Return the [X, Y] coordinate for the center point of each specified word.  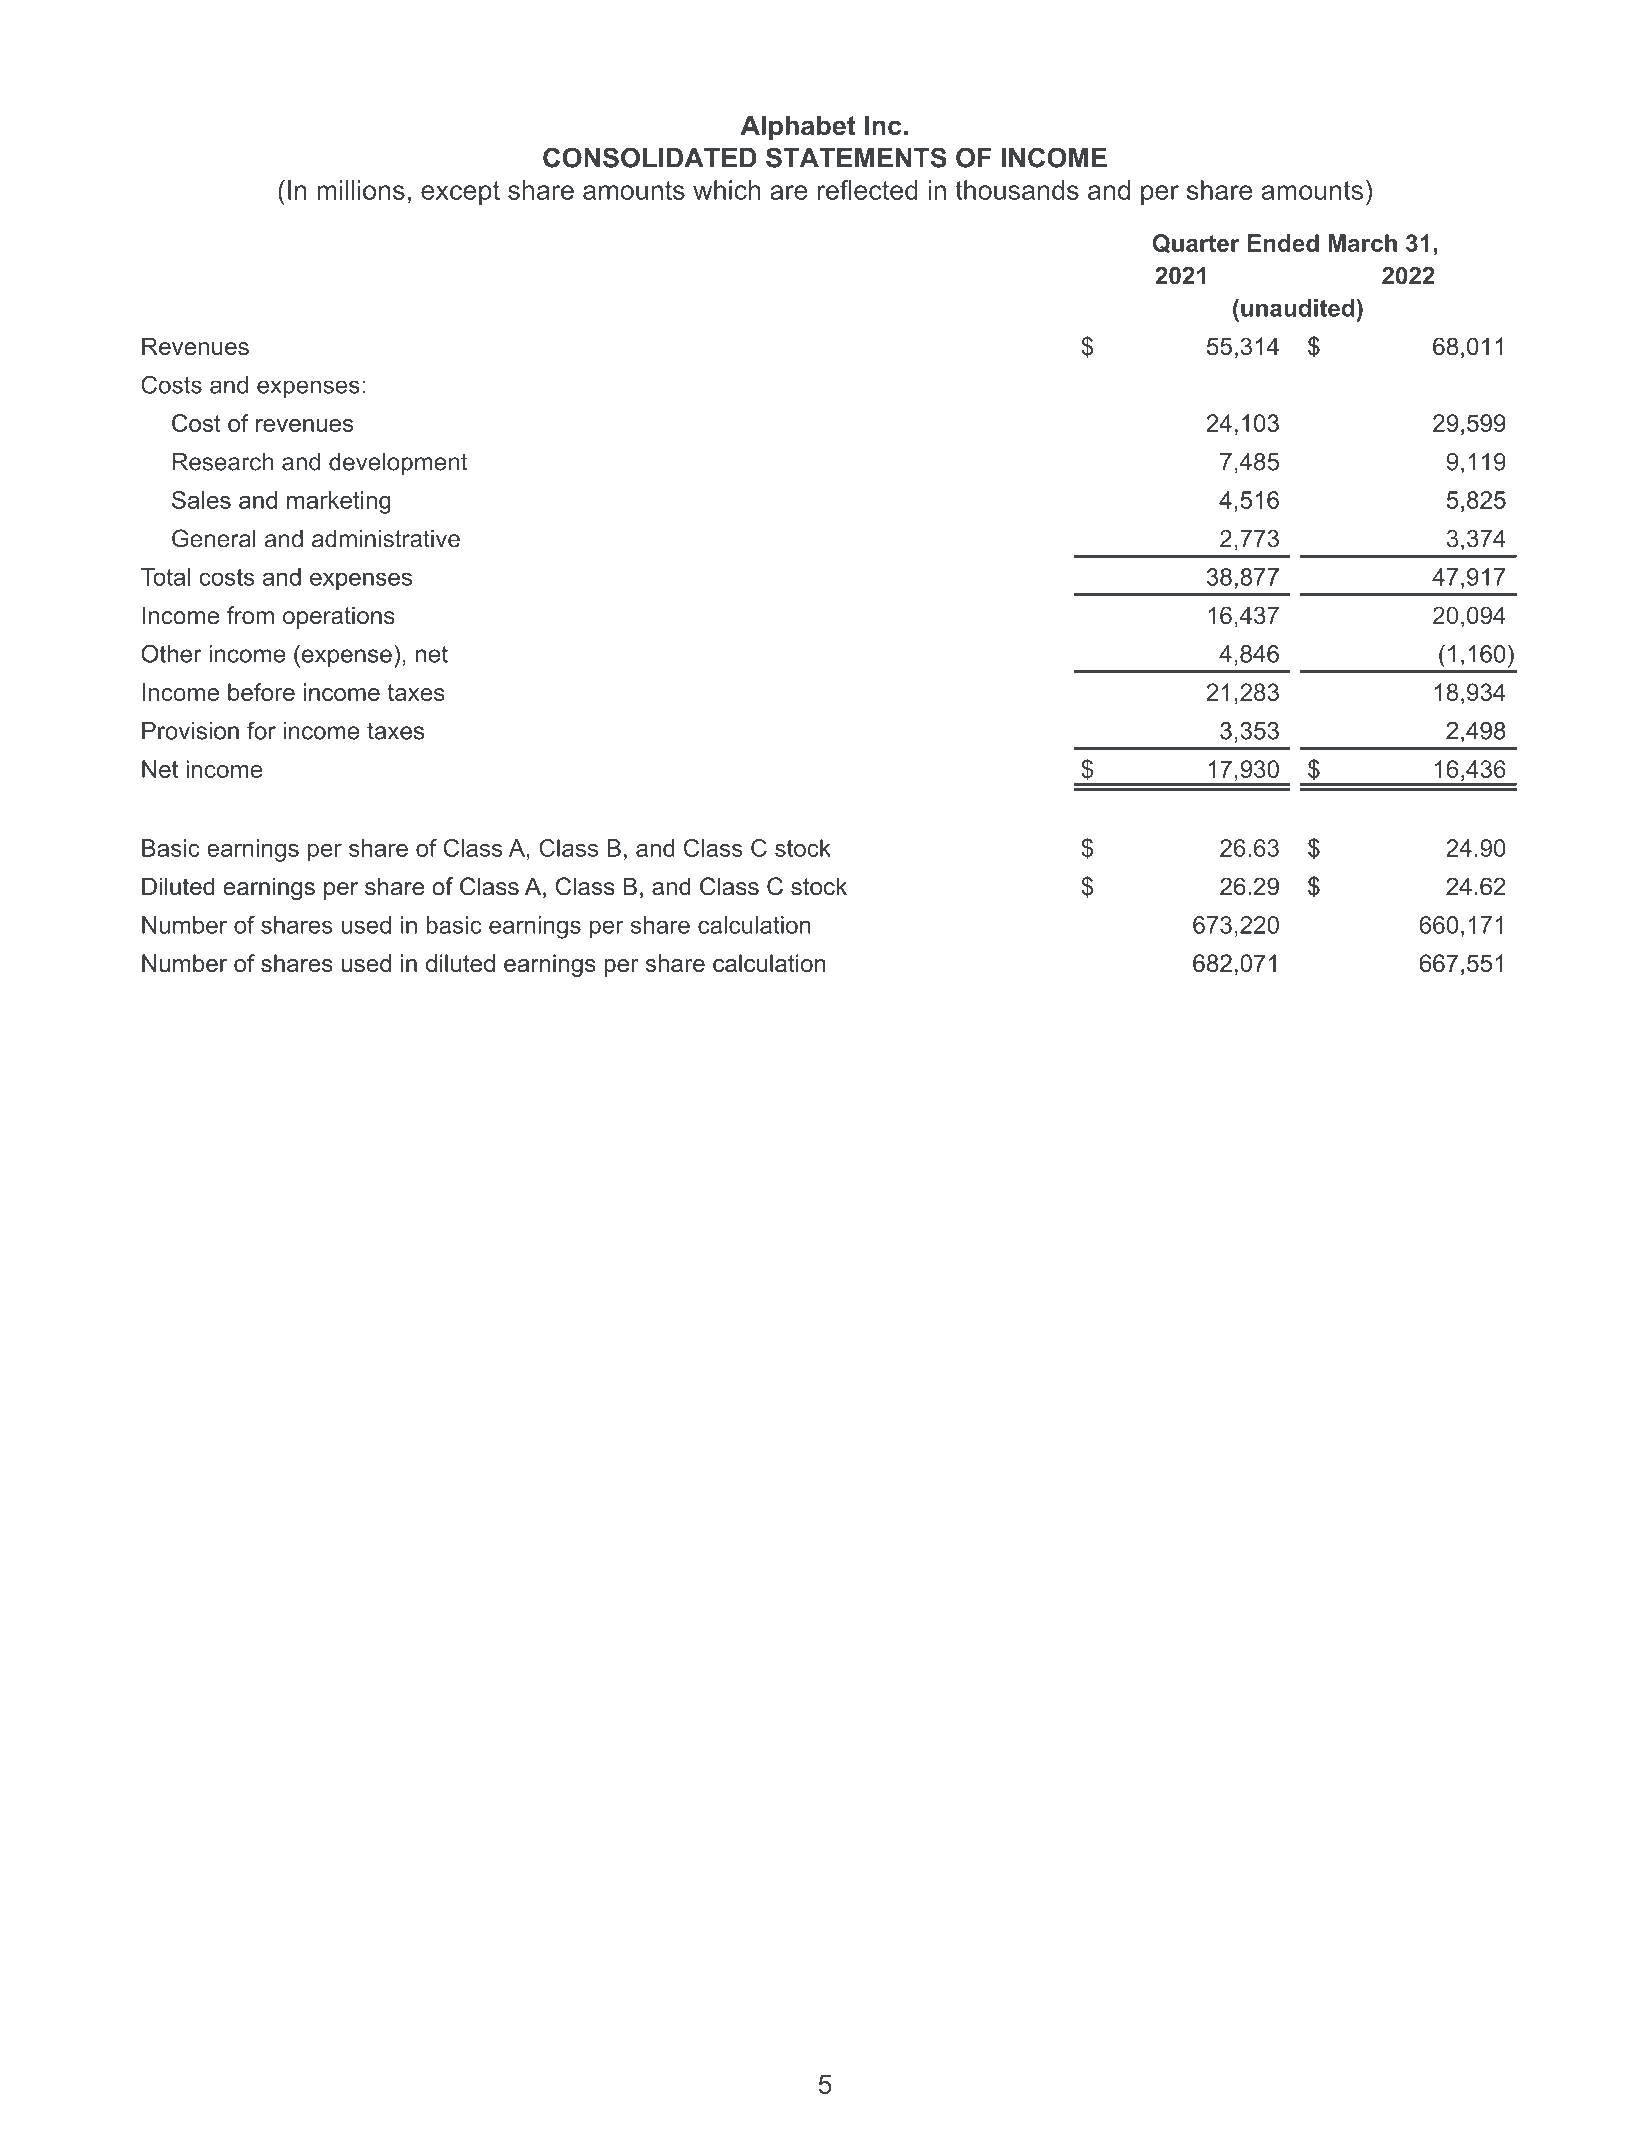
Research [223, 462]
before [261, 692]
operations [339, 617]
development [398, 464]
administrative [386, 539]
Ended [1283, 243]
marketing [339, 502]
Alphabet [798, 127]
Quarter [1196, 244]
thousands [1017, 190]
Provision [190, 731]
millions [361, 190]
